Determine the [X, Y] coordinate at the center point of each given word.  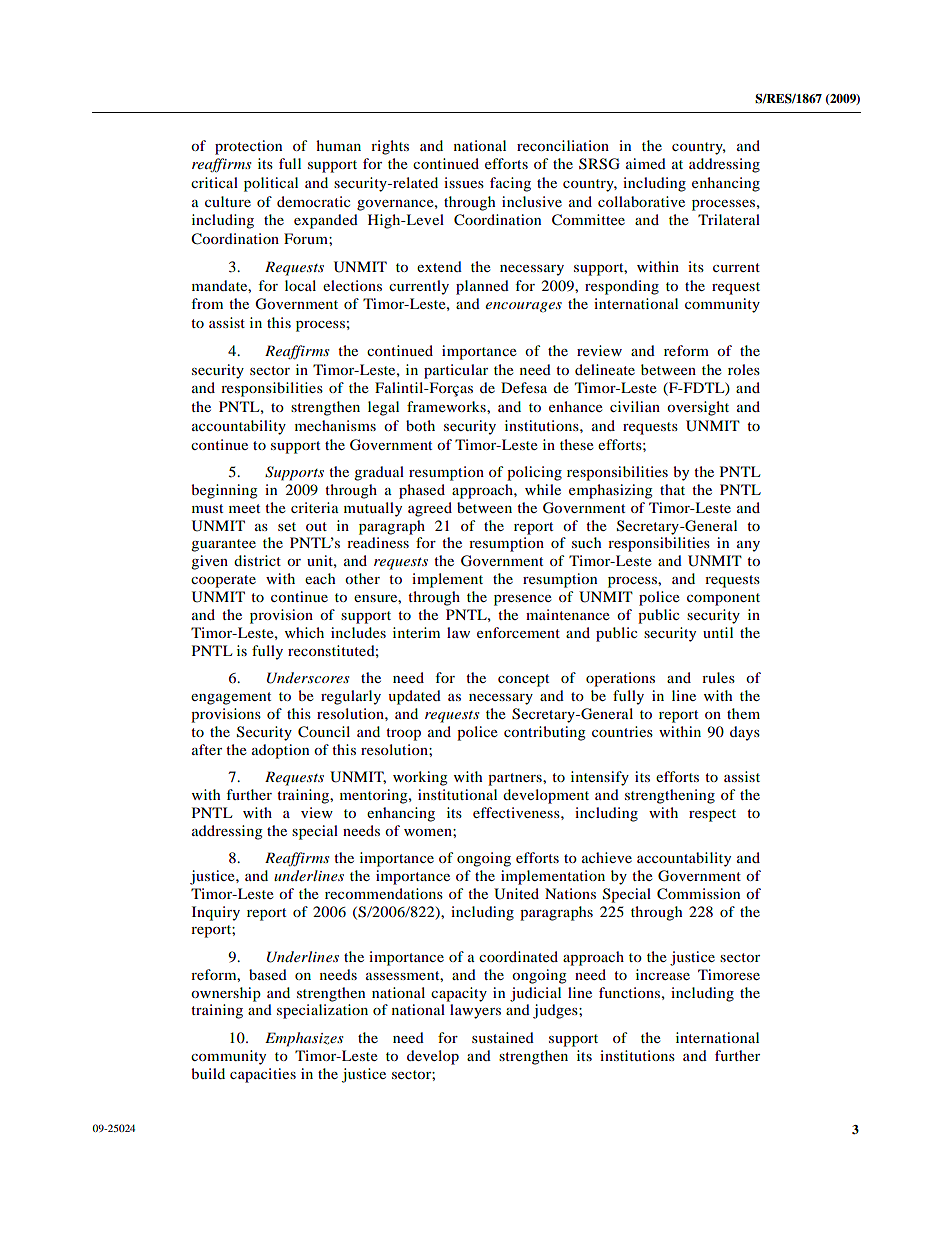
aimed [646, 163]
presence [522, 600]
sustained [503, 1037]
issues [464, 182]
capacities [263, 1075]
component [723, 599]
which [304, 632]
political [271, 184]
